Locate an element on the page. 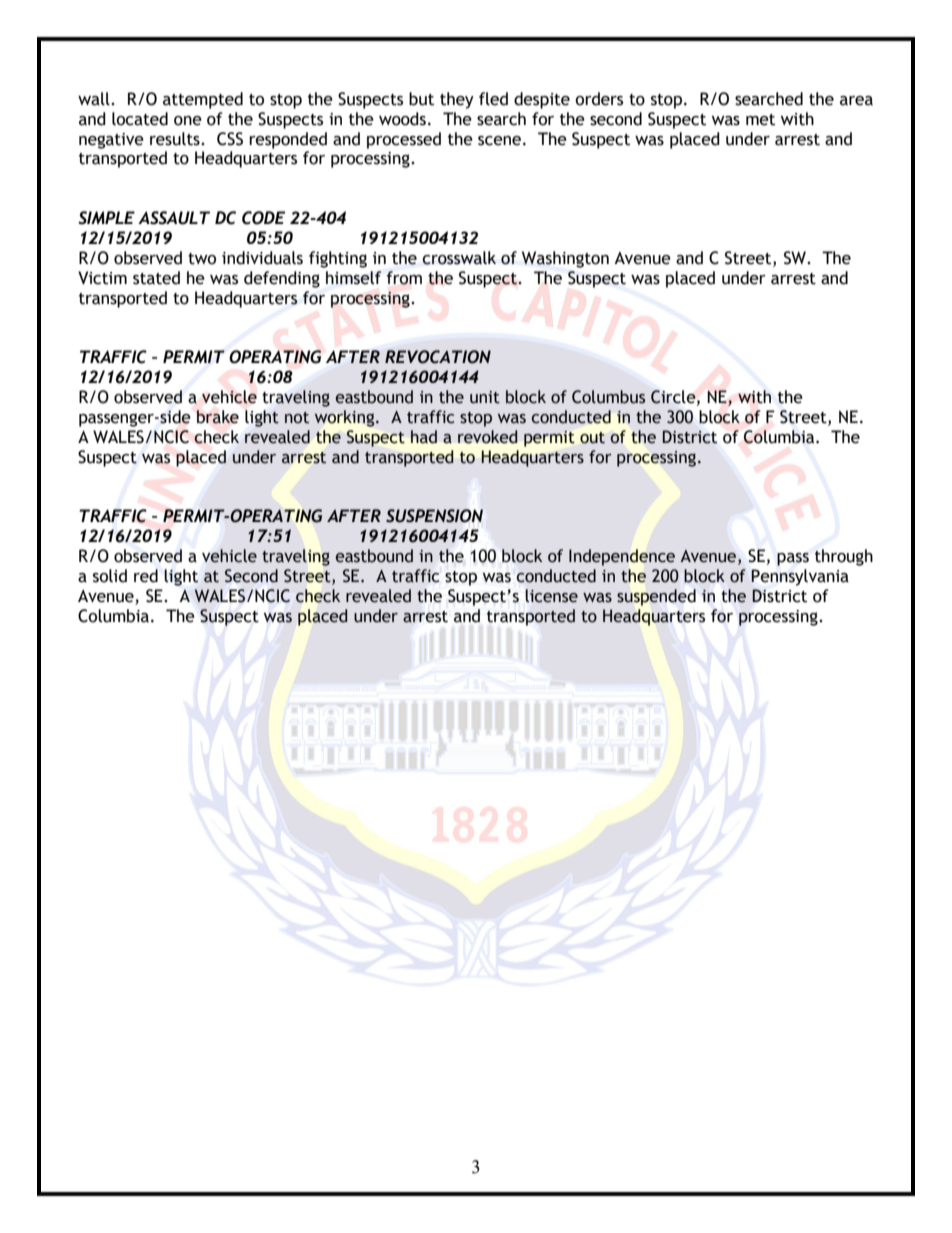 This image has width=952, height=1233. crosswalk is located at coordinates (459, 258).
